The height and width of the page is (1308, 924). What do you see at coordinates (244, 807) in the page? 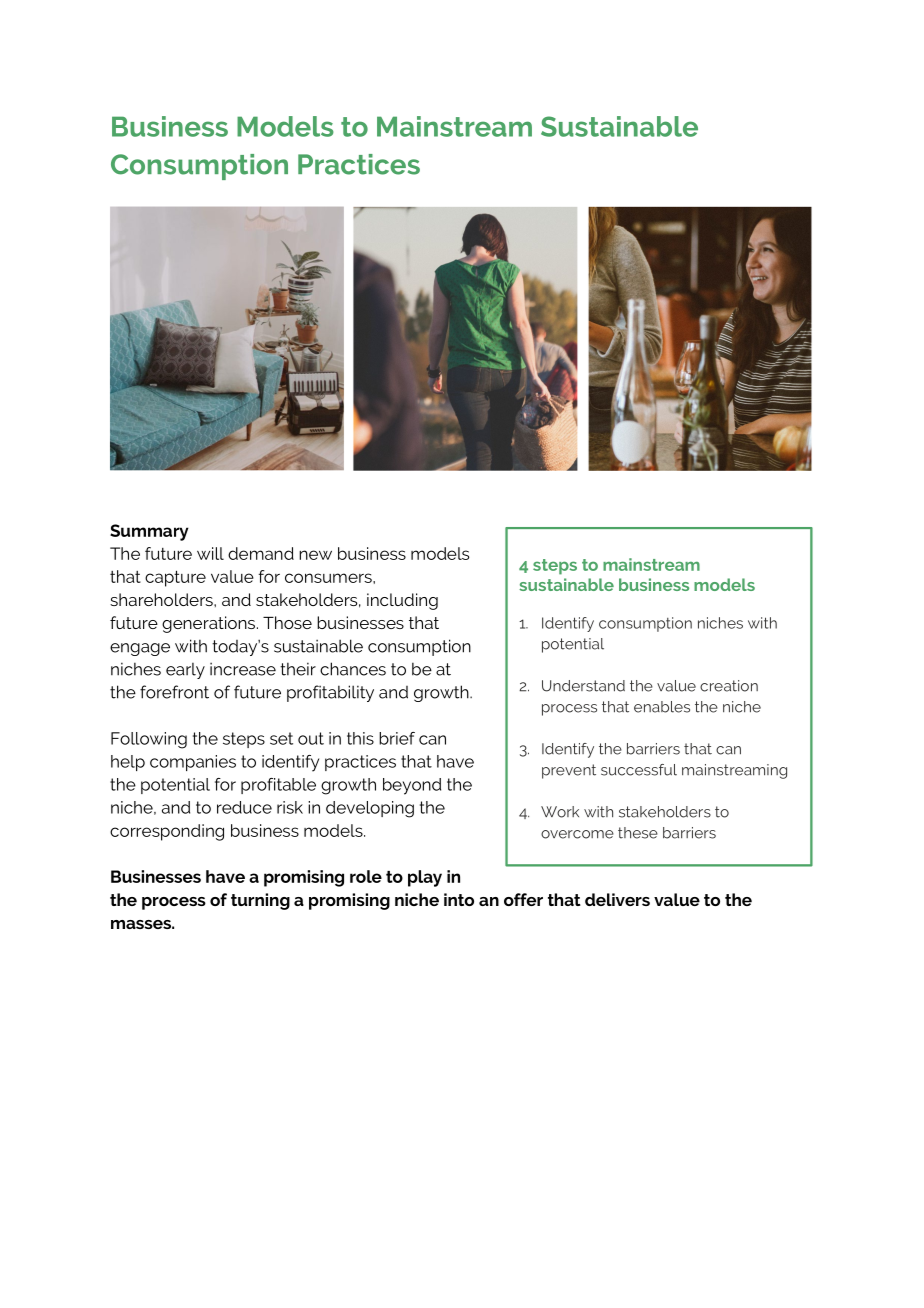
I see `reduce` at bounding box center [244, 807].
